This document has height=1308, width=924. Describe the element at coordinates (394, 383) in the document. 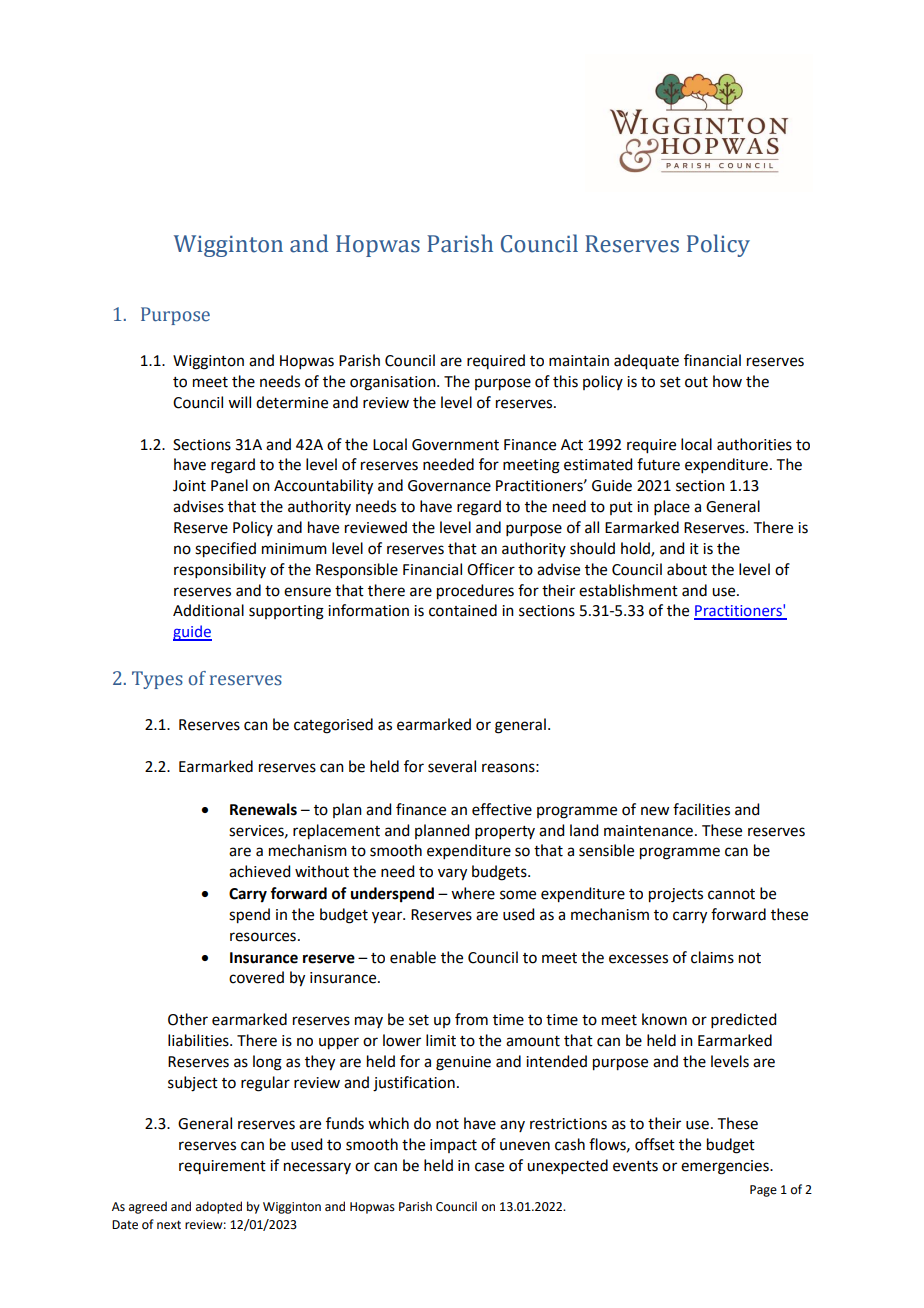

I see `organisation` at that location.
